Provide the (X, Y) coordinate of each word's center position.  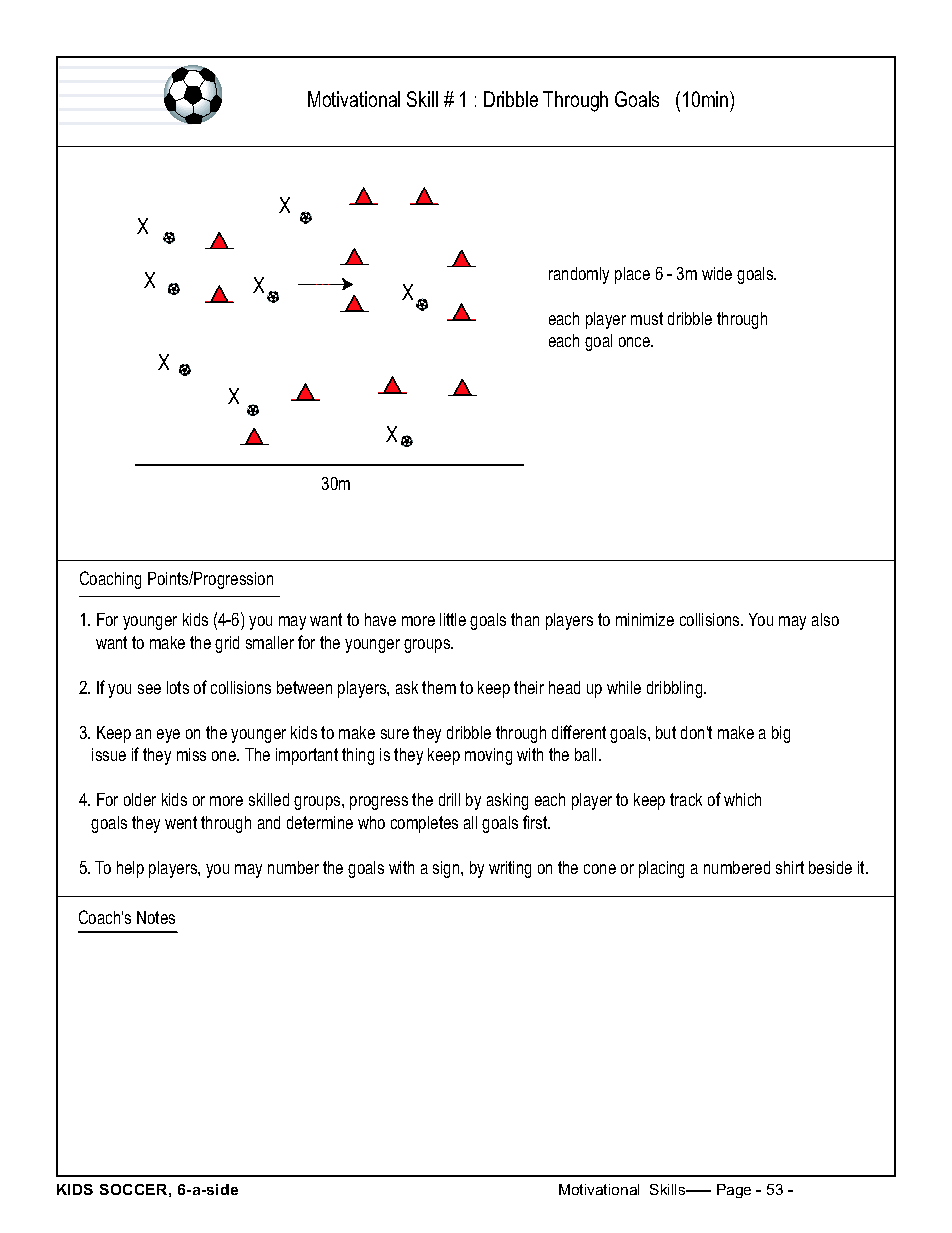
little (453, 619)
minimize (645, 619)
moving (488, 756)
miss (191, 754)
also (825, 619)
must (647, 318)
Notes (156, 917)
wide (717, 273)
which (742, 799)
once (636, 342)
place (632, 275)
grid (227, 644)
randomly (579, 275)
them (439, 687)
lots (178, 687)
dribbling (676, 689)
